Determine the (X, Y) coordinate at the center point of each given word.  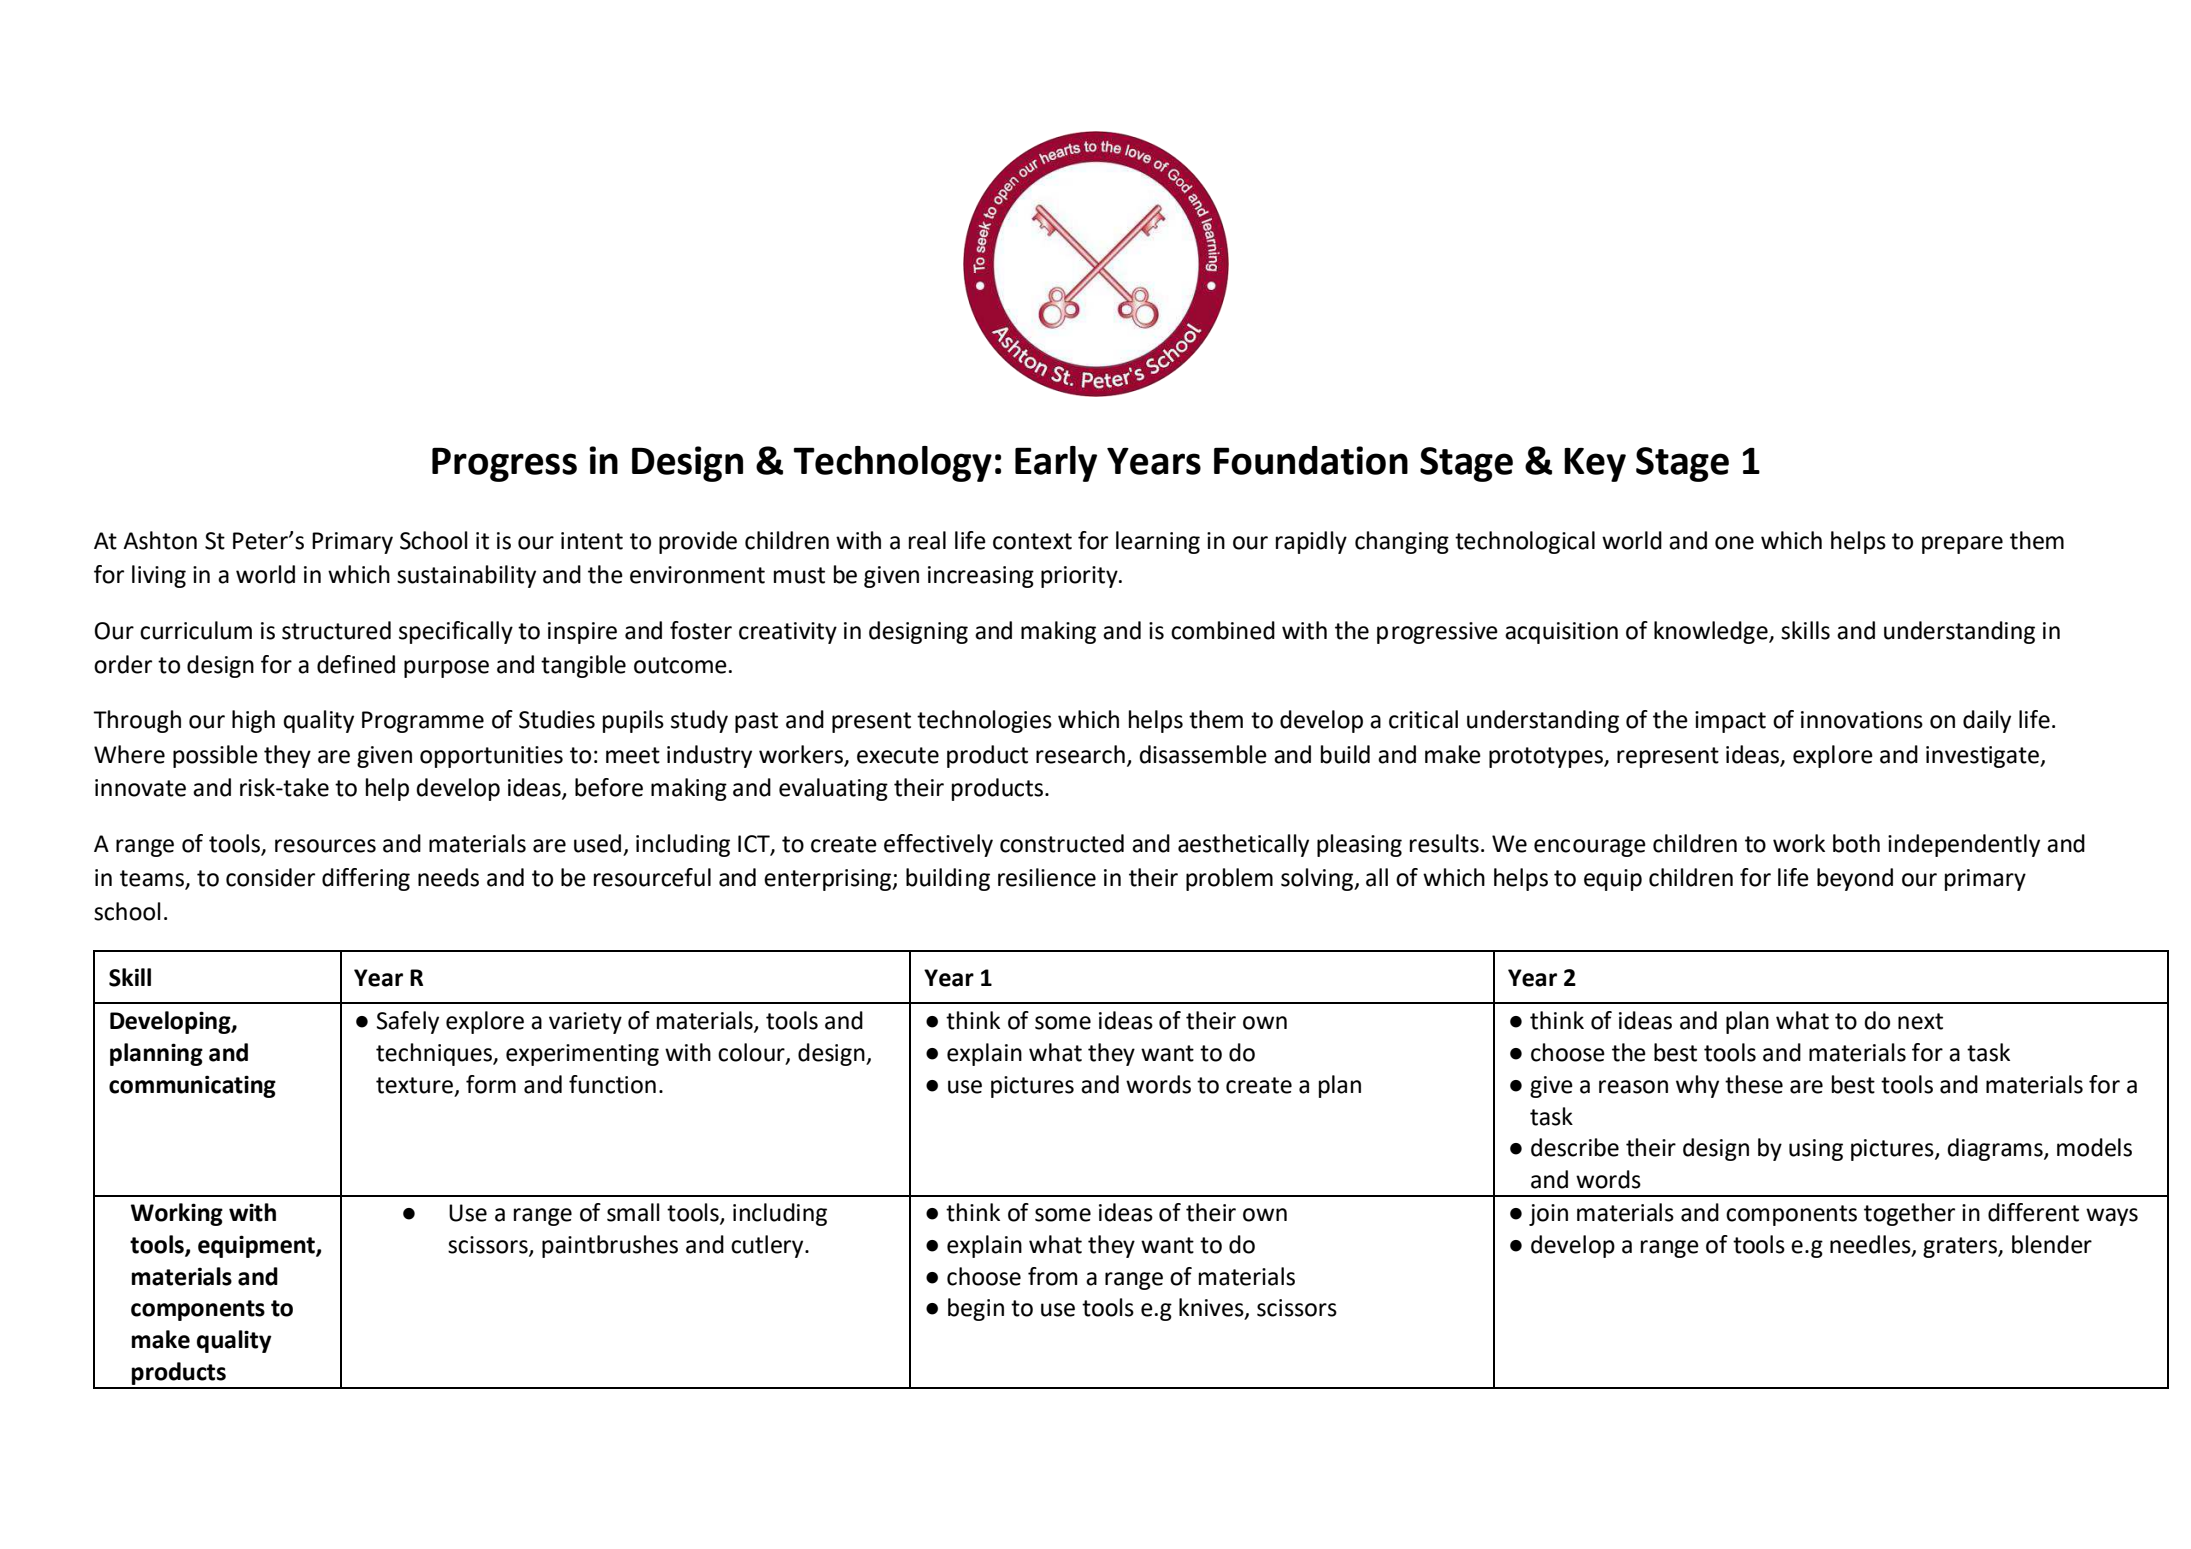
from (1052, 1276)
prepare (1962, 545)
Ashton (160, 540)
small (633, 1212)
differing (366, 879)
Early (1056, 464)
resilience (1047, 877)
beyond (1855, 879)
